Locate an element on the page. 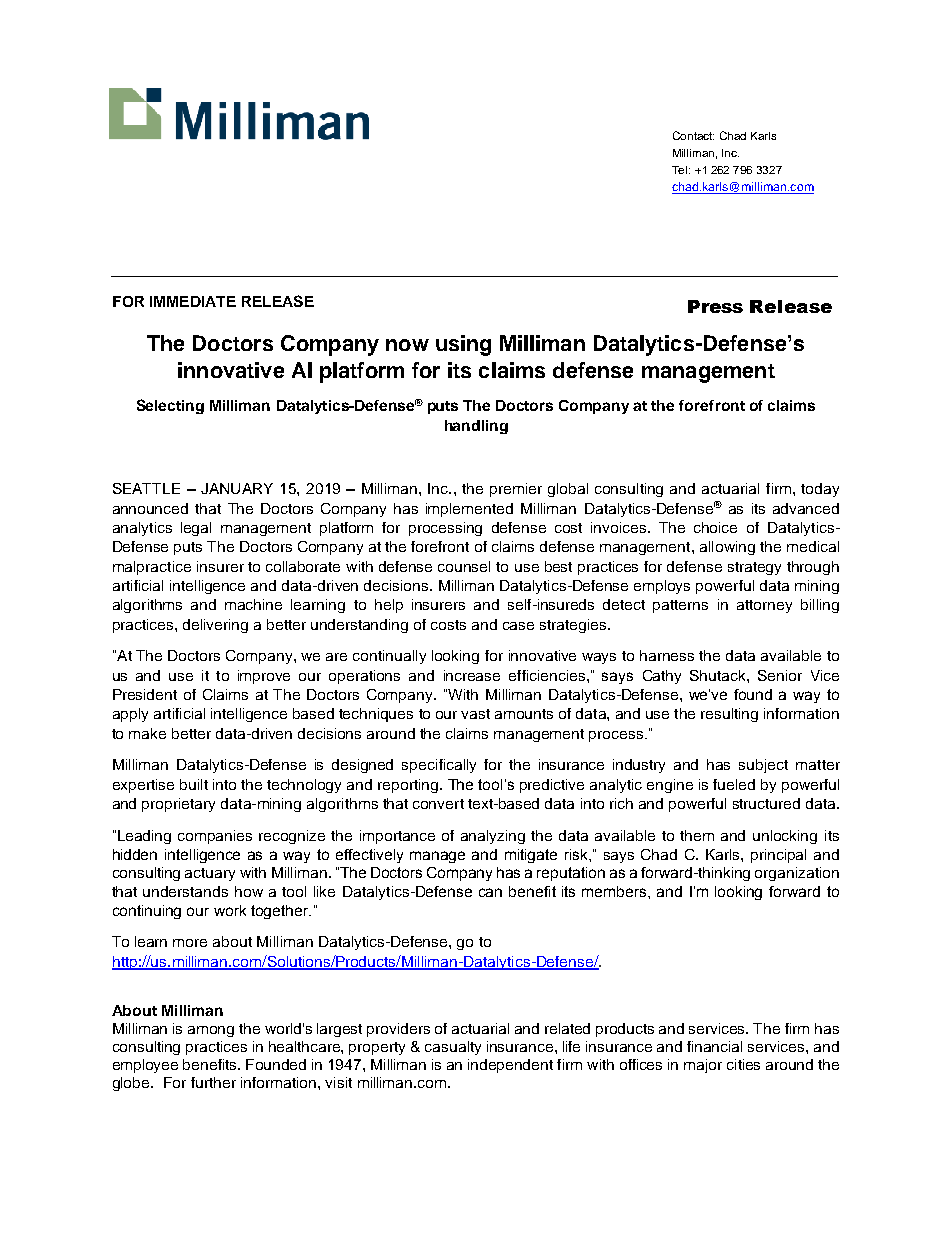 This image has width=952, height=1233. Press is located at coordinates (715, 306).
